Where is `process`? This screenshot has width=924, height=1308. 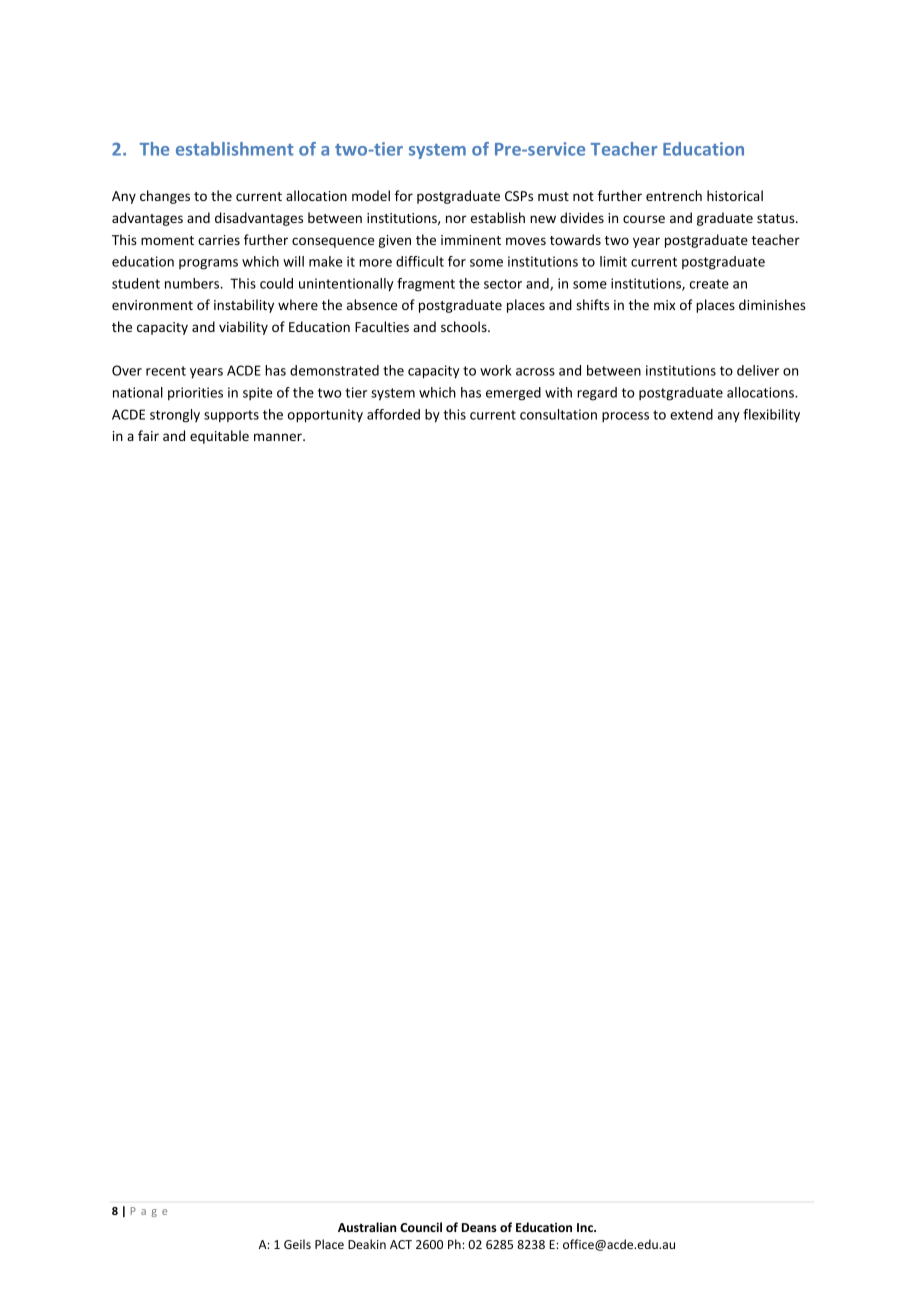 process is located at coordinates (625, 417).
